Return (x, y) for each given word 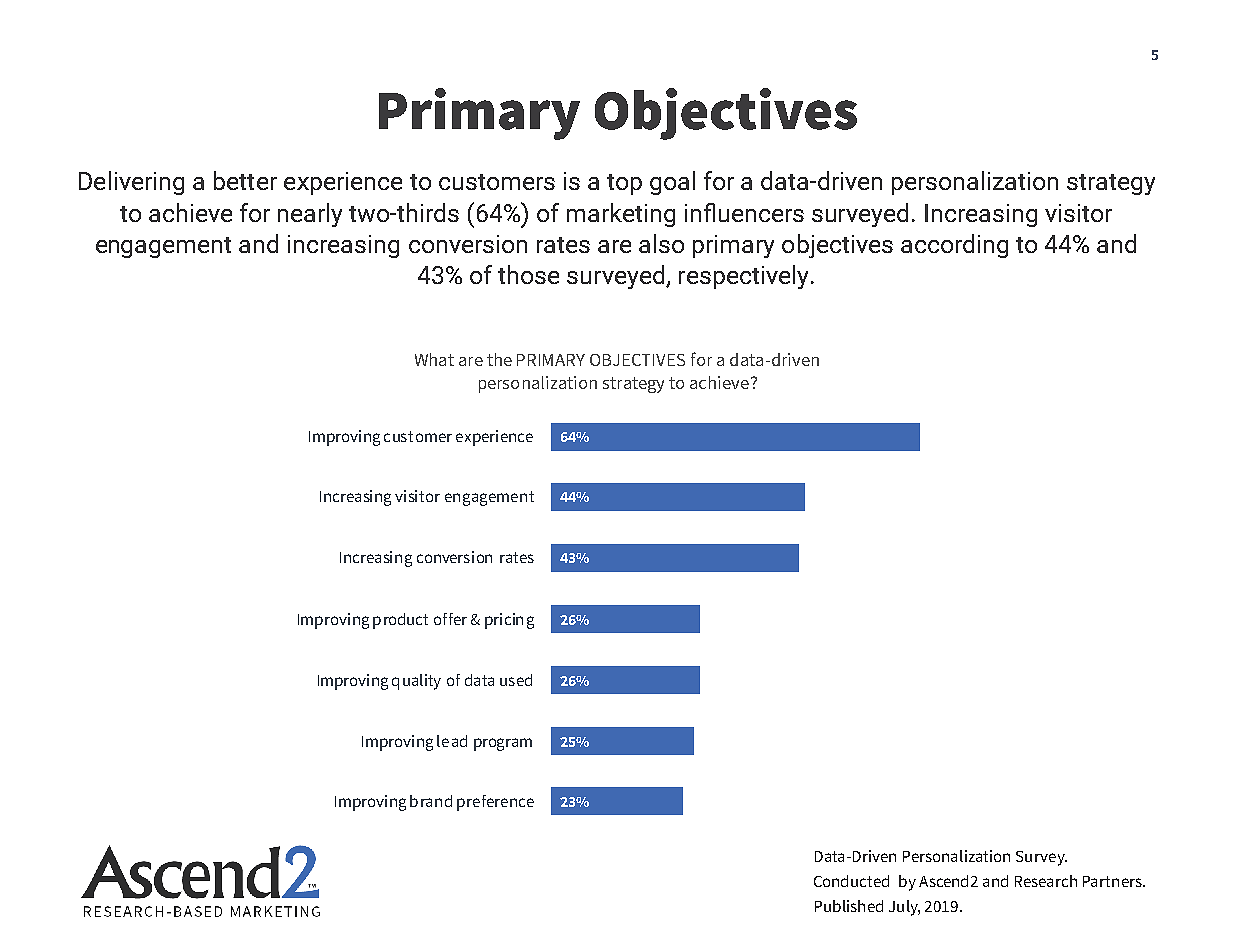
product (400, 621)
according (954, 246)
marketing (621, 215)
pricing (509, 621)
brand (431, 801)
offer (450, 619)
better (245, 180)
